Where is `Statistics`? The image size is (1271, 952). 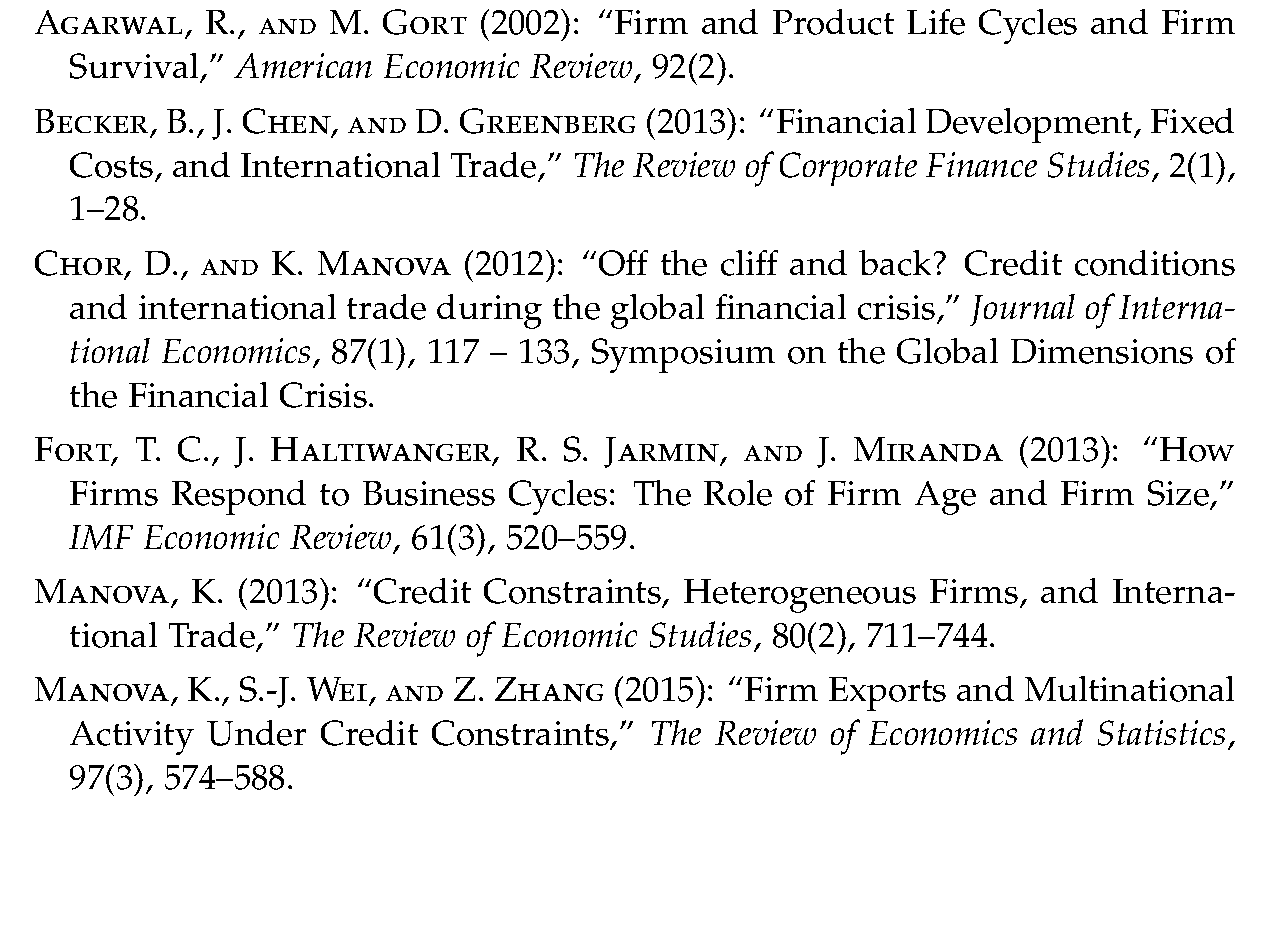
Statistics is located at coordinates (1161, 733).
